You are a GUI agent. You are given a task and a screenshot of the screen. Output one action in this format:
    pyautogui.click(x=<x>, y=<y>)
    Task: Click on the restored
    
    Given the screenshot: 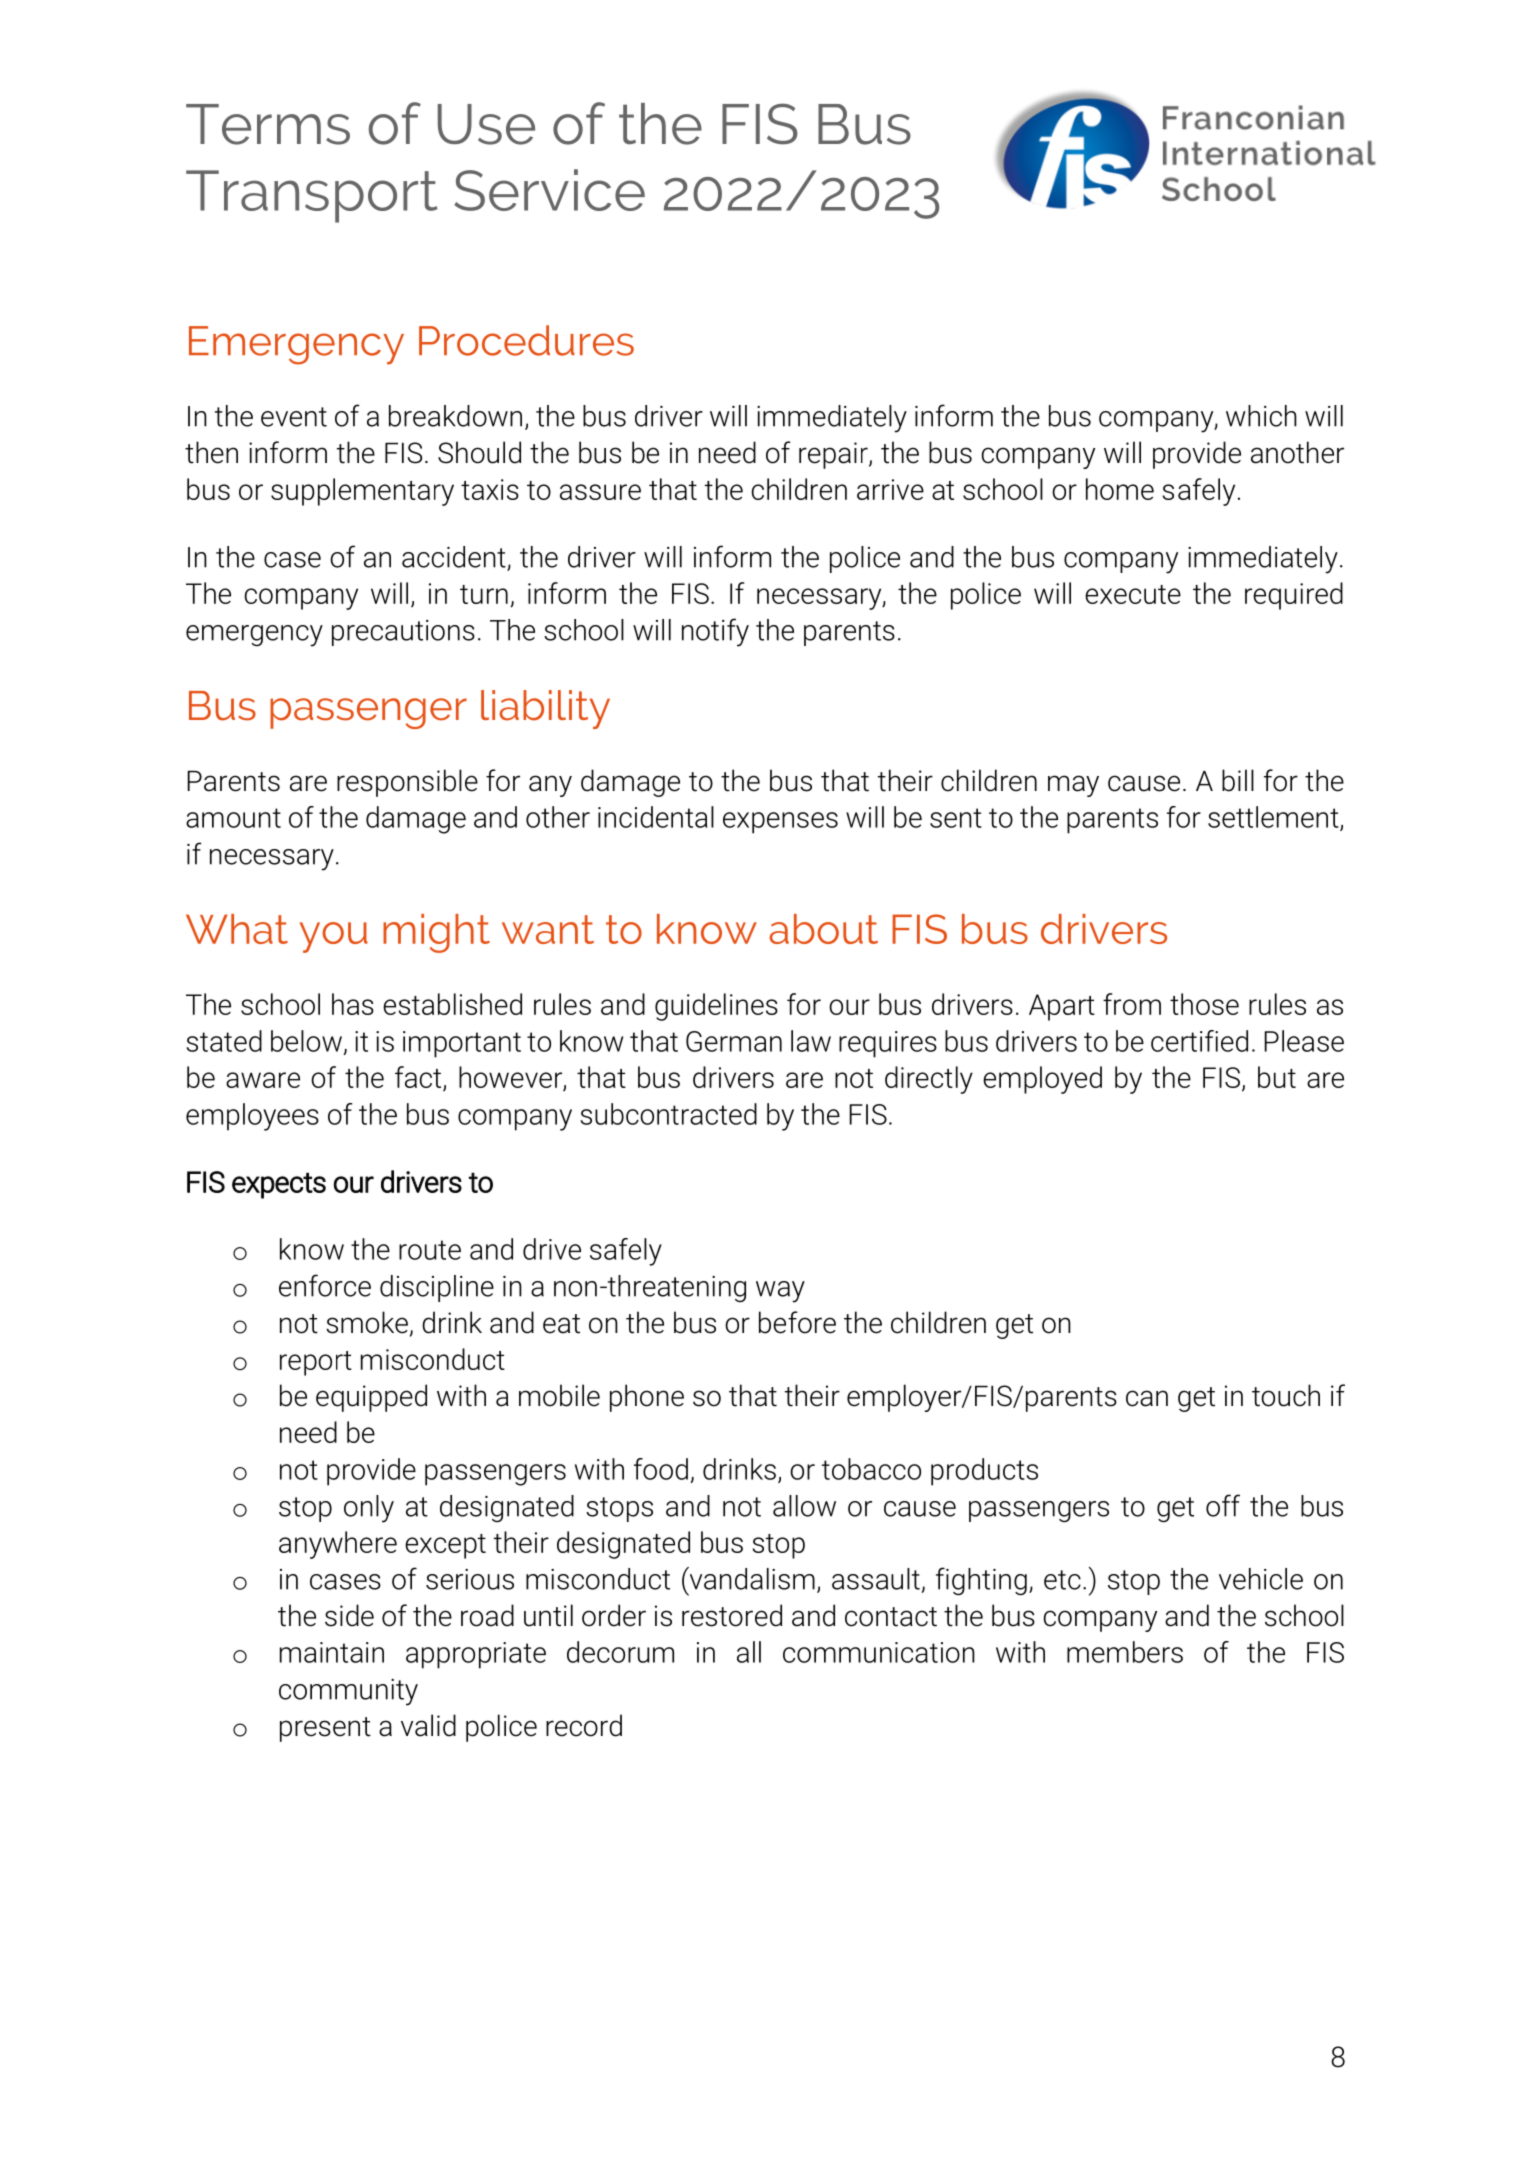 What is the action you would take?
    pyautogui.click(x=732, y=1615)
